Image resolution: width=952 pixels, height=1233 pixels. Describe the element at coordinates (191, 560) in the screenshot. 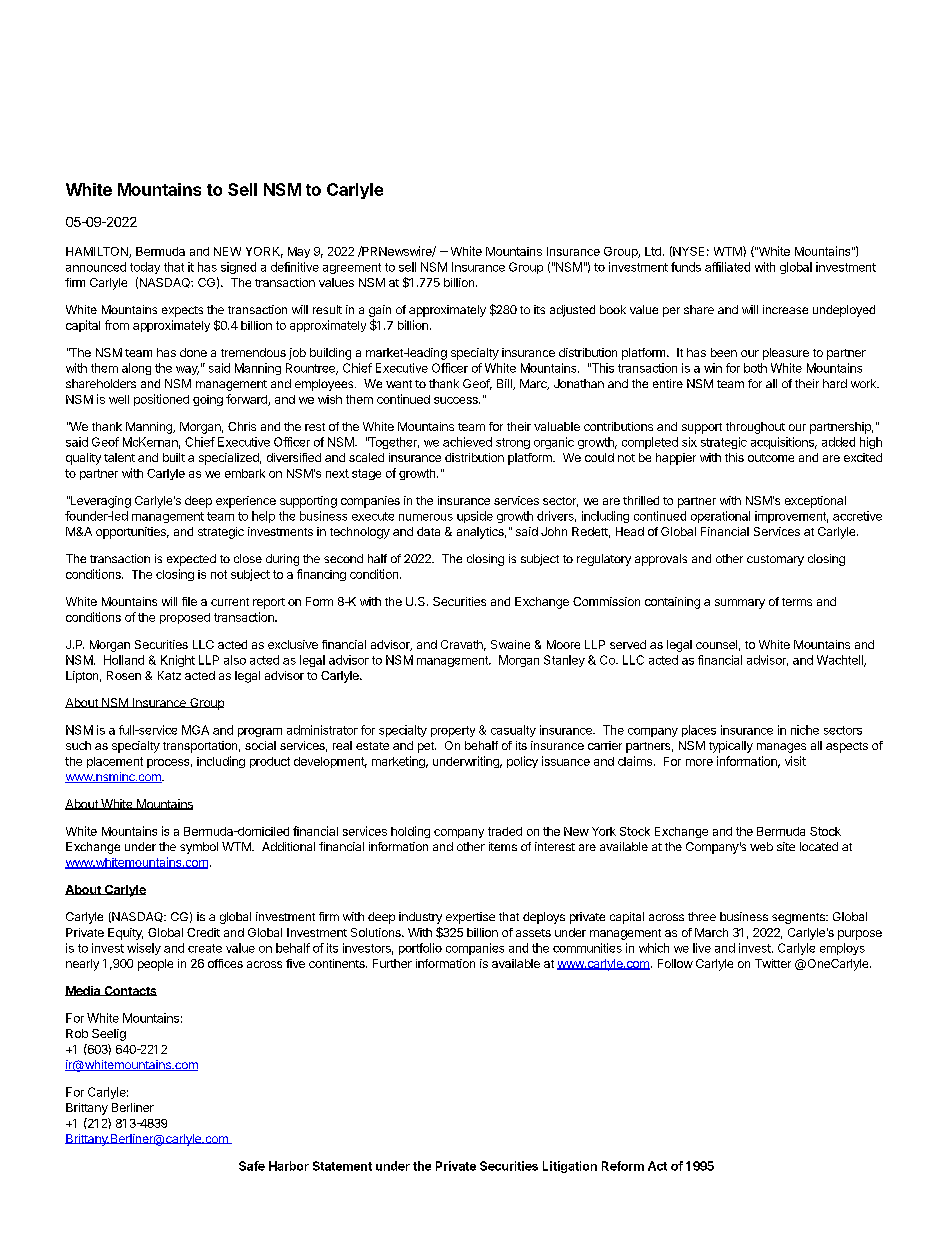

I see `expected` at that location.
